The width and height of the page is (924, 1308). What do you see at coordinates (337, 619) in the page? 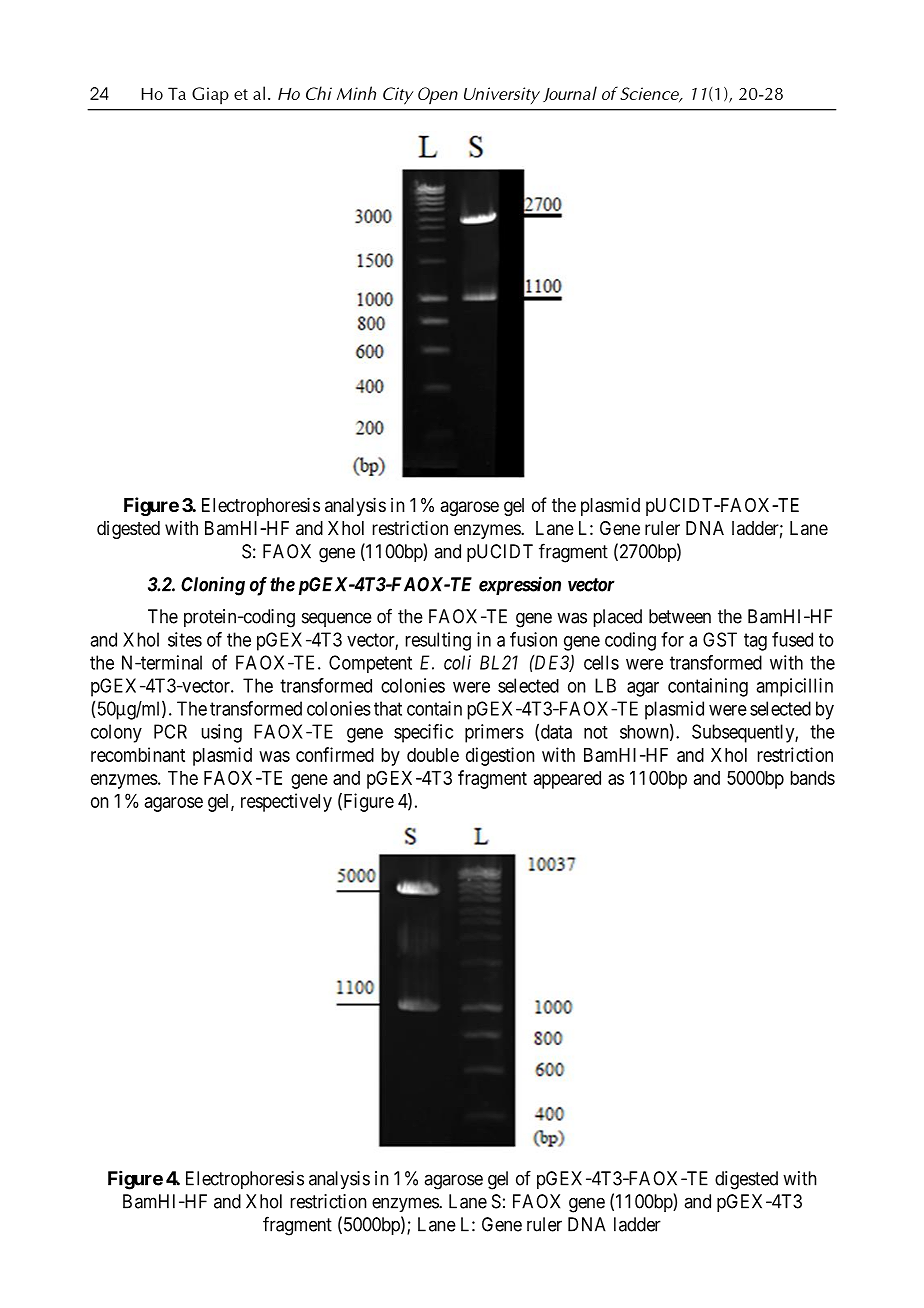
I see `sequence` at bounding box center [337, 619].
